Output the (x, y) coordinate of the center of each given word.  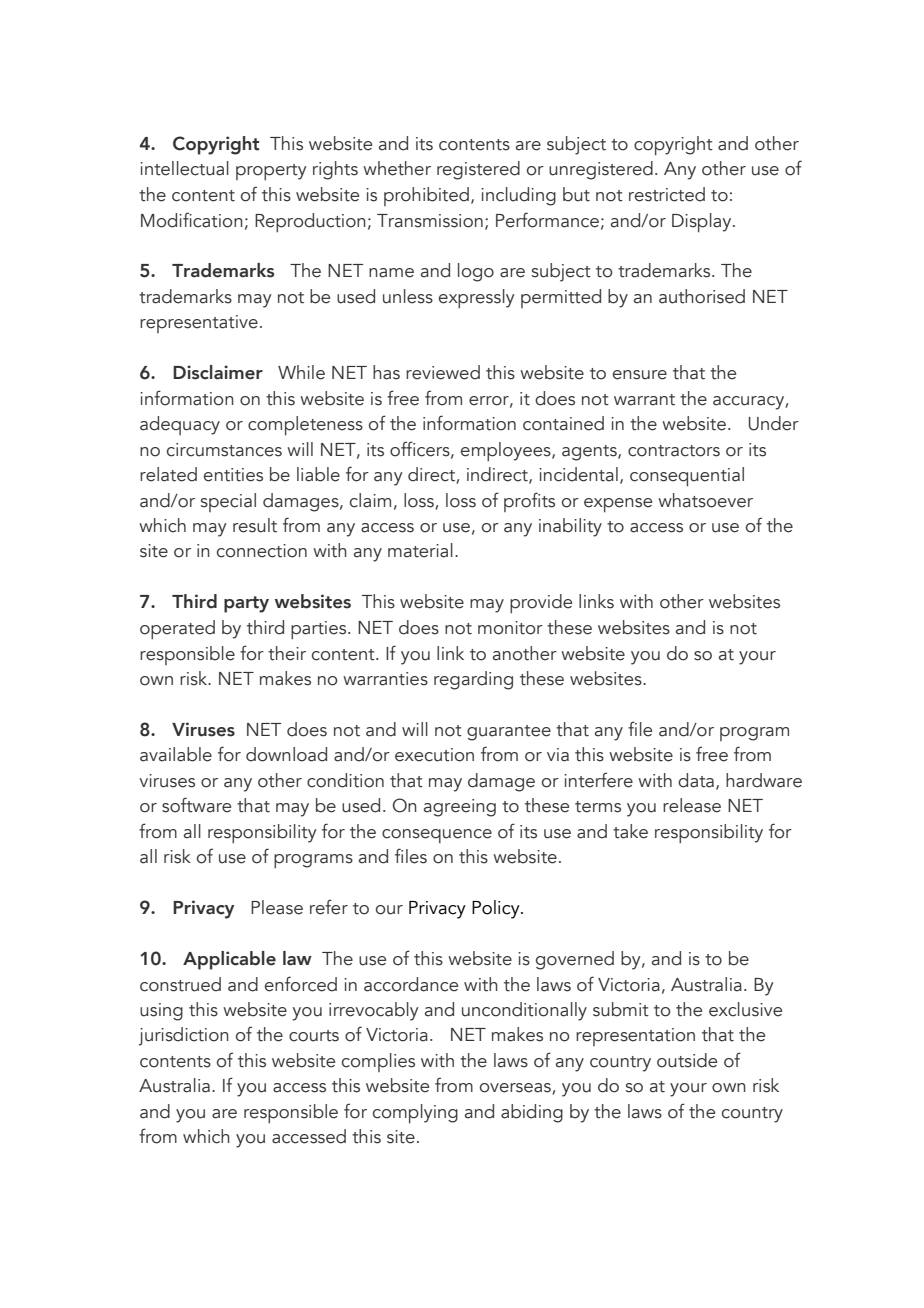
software (196, 805)
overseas (516, 1089)
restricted (667, 194)
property (271, 172)
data (696, 780)
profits (529, 502)
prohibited (426, 196)
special (228, 502)
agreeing (460, 808)
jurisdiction (184, 1036)
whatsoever (705, 500)
